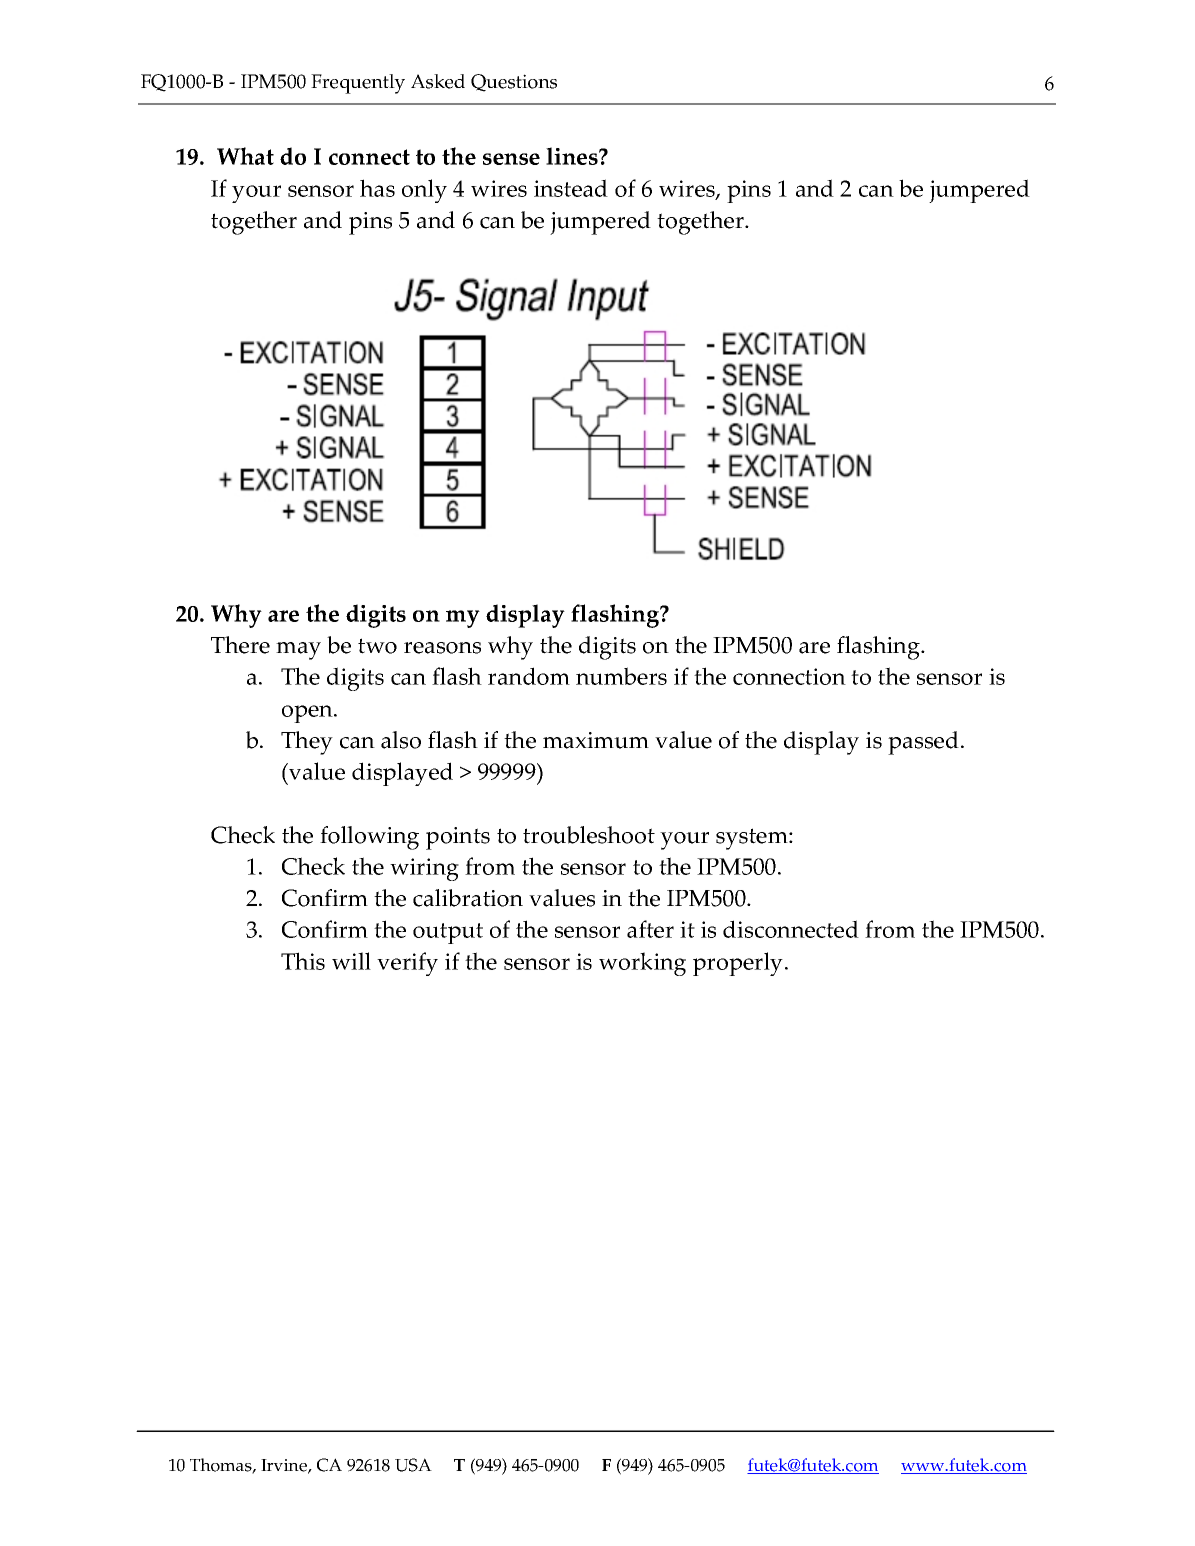  I want to click on passed, so click(923, 743).
